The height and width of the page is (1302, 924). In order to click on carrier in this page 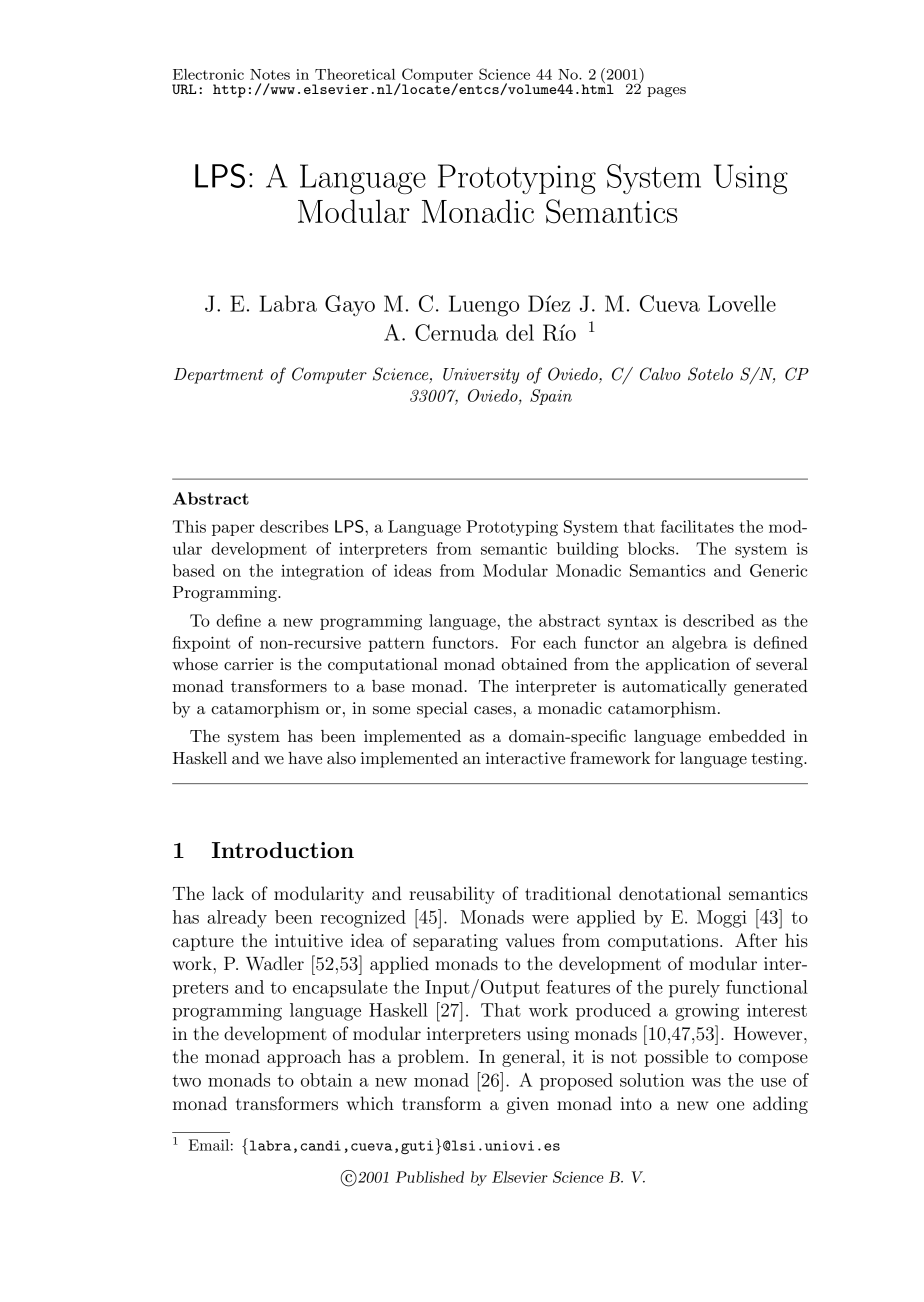, I will do `click(249, 664)`.
